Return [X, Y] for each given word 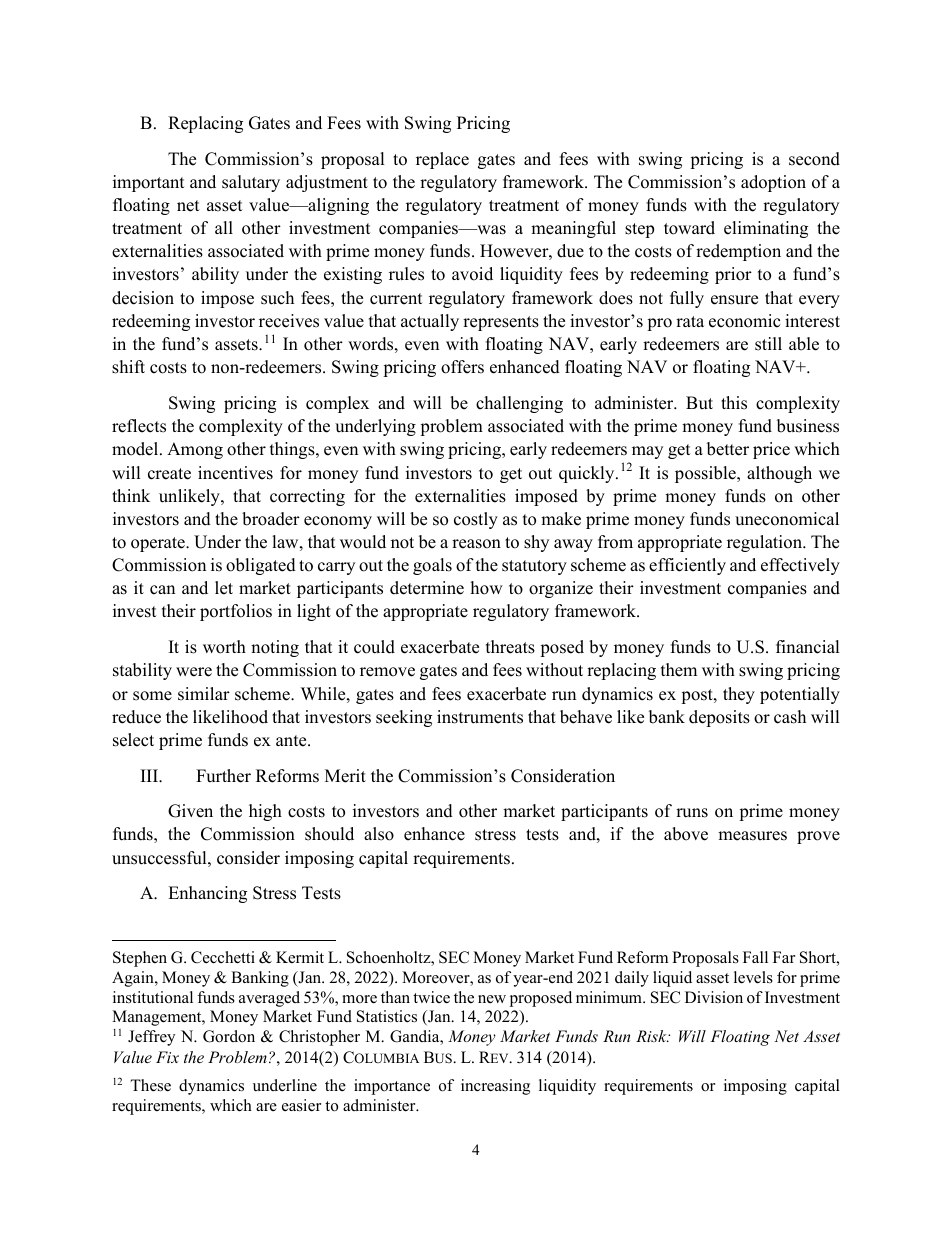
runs [692, 813]
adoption [773, 183]
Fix [167, 1057]
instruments [480, 717]
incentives [235, 473]
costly [476, 520]
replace [442, 160]
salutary [251, 183]
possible [706, 474]
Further [223, 776]
